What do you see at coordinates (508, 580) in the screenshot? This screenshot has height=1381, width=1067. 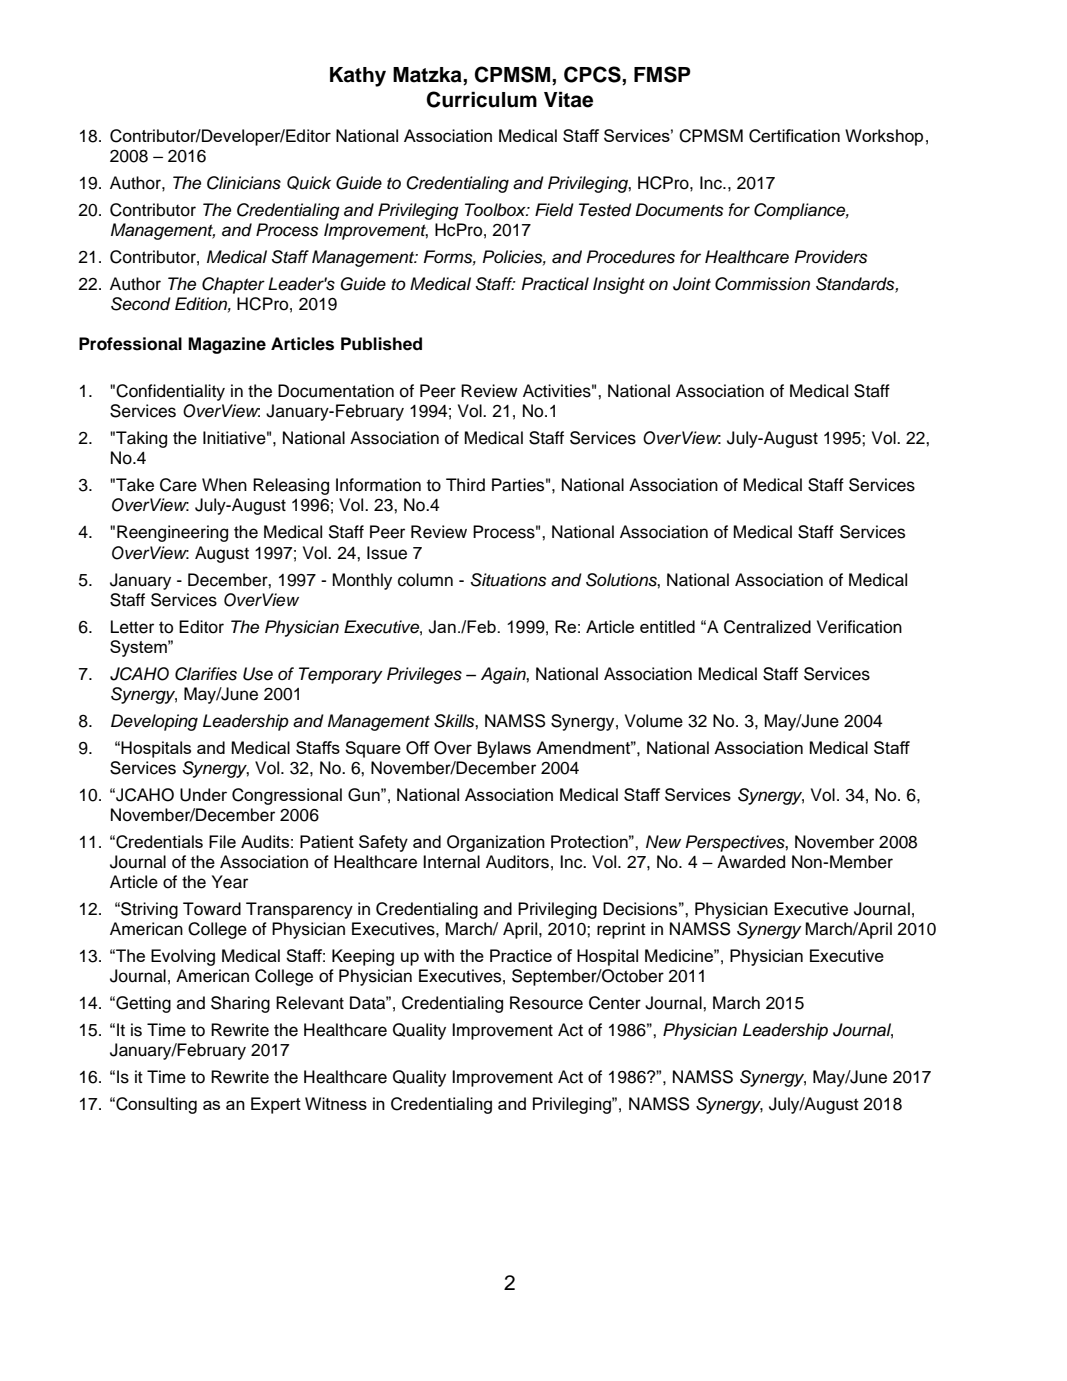 I see `Situations` at bounding box center [508, 580].
